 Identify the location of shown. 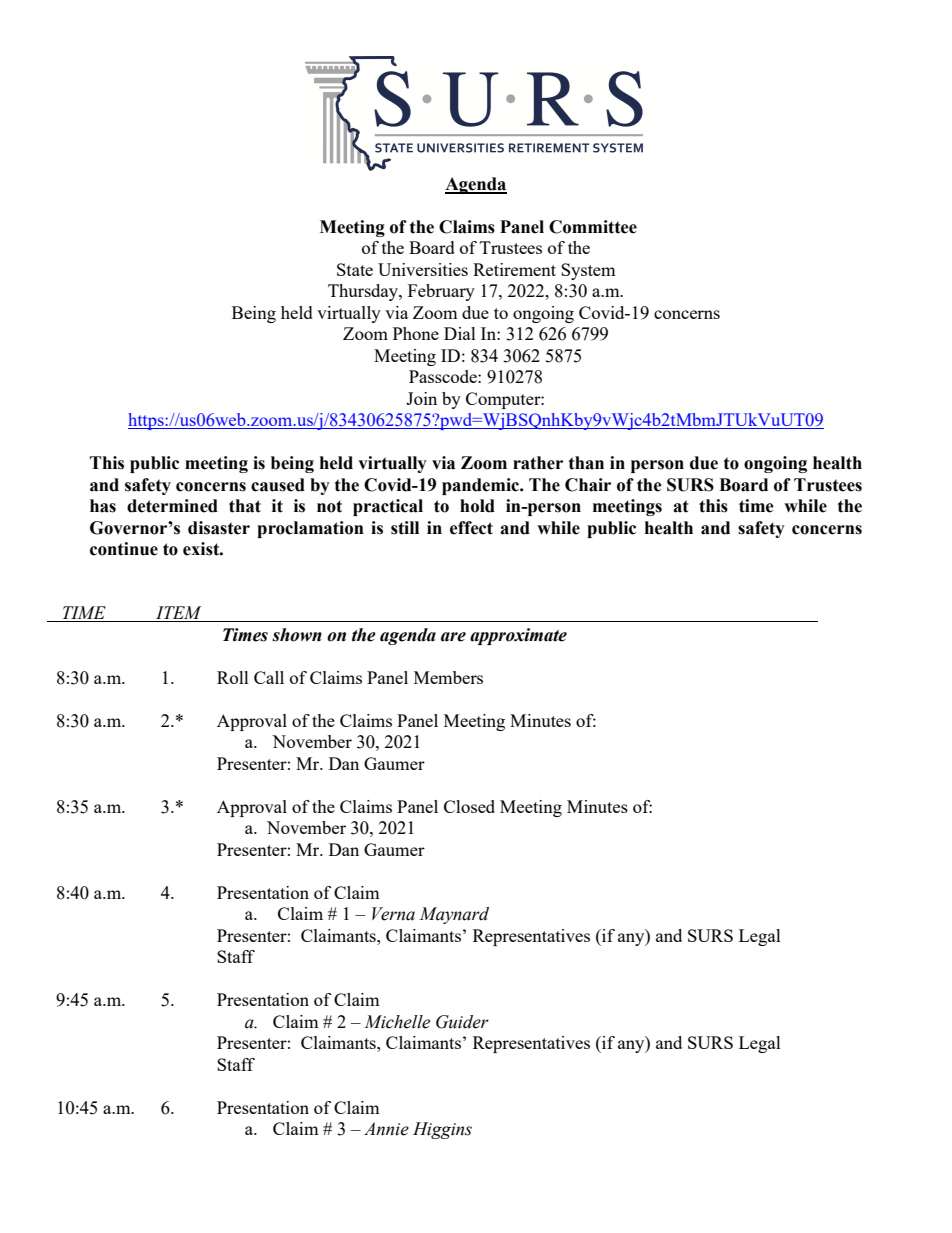
(297, 635).
